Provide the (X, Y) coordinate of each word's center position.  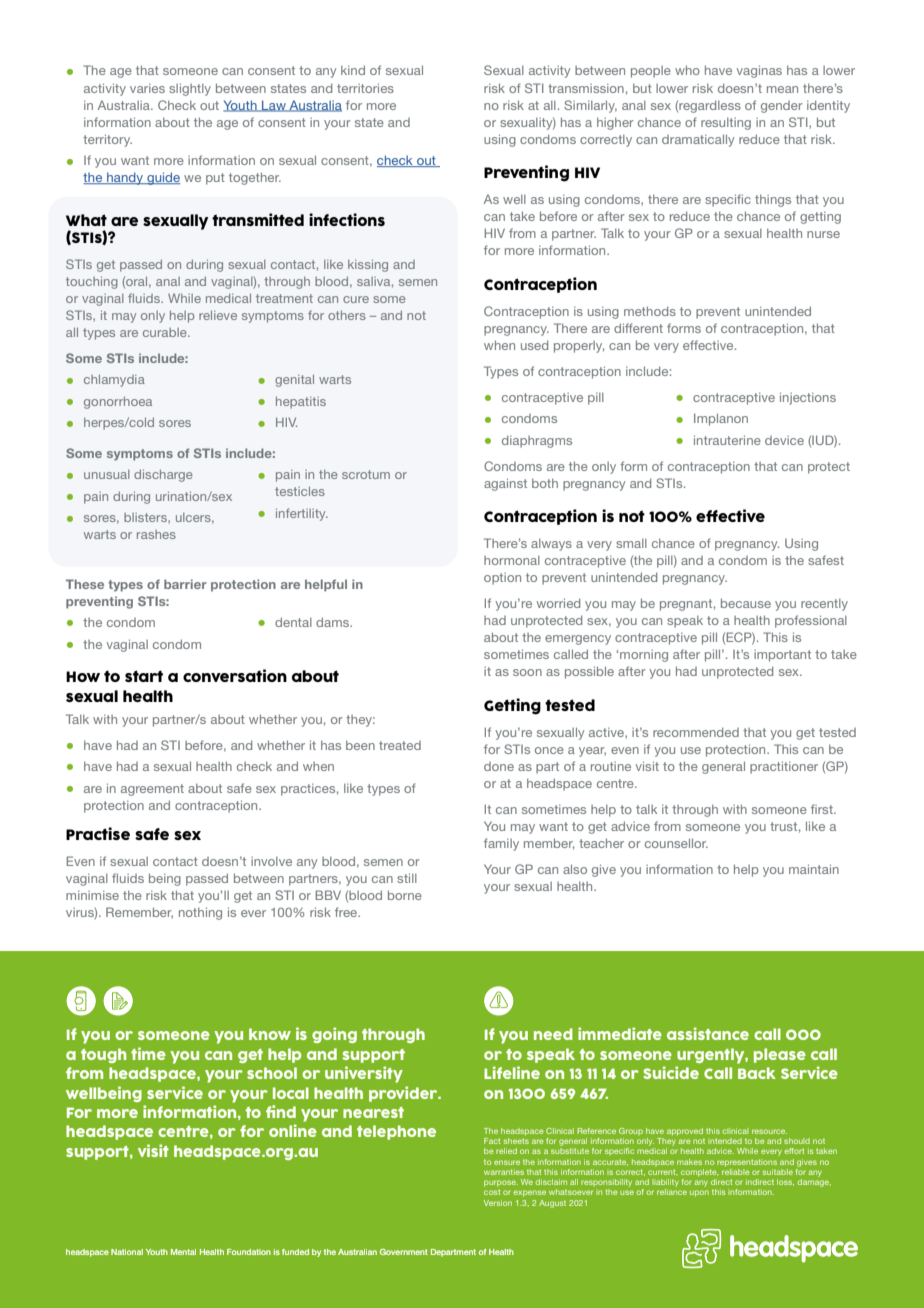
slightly (190, 89)
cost (492, 1192)
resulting (726, 124)
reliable (736, 1170)
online (293, 1130)
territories (365, 88)
